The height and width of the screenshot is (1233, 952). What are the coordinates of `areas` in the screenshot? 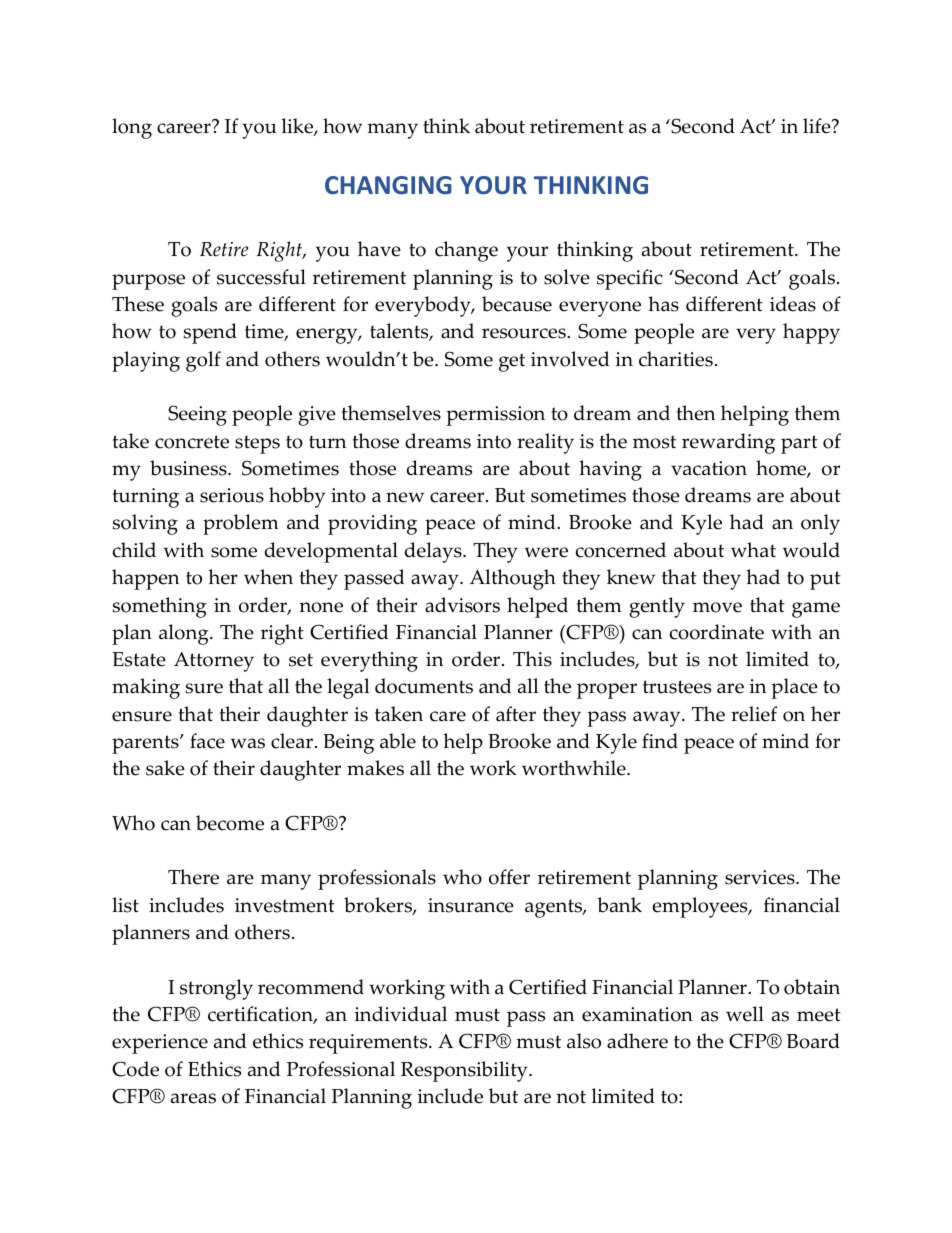 It's located at (193, 1098).
